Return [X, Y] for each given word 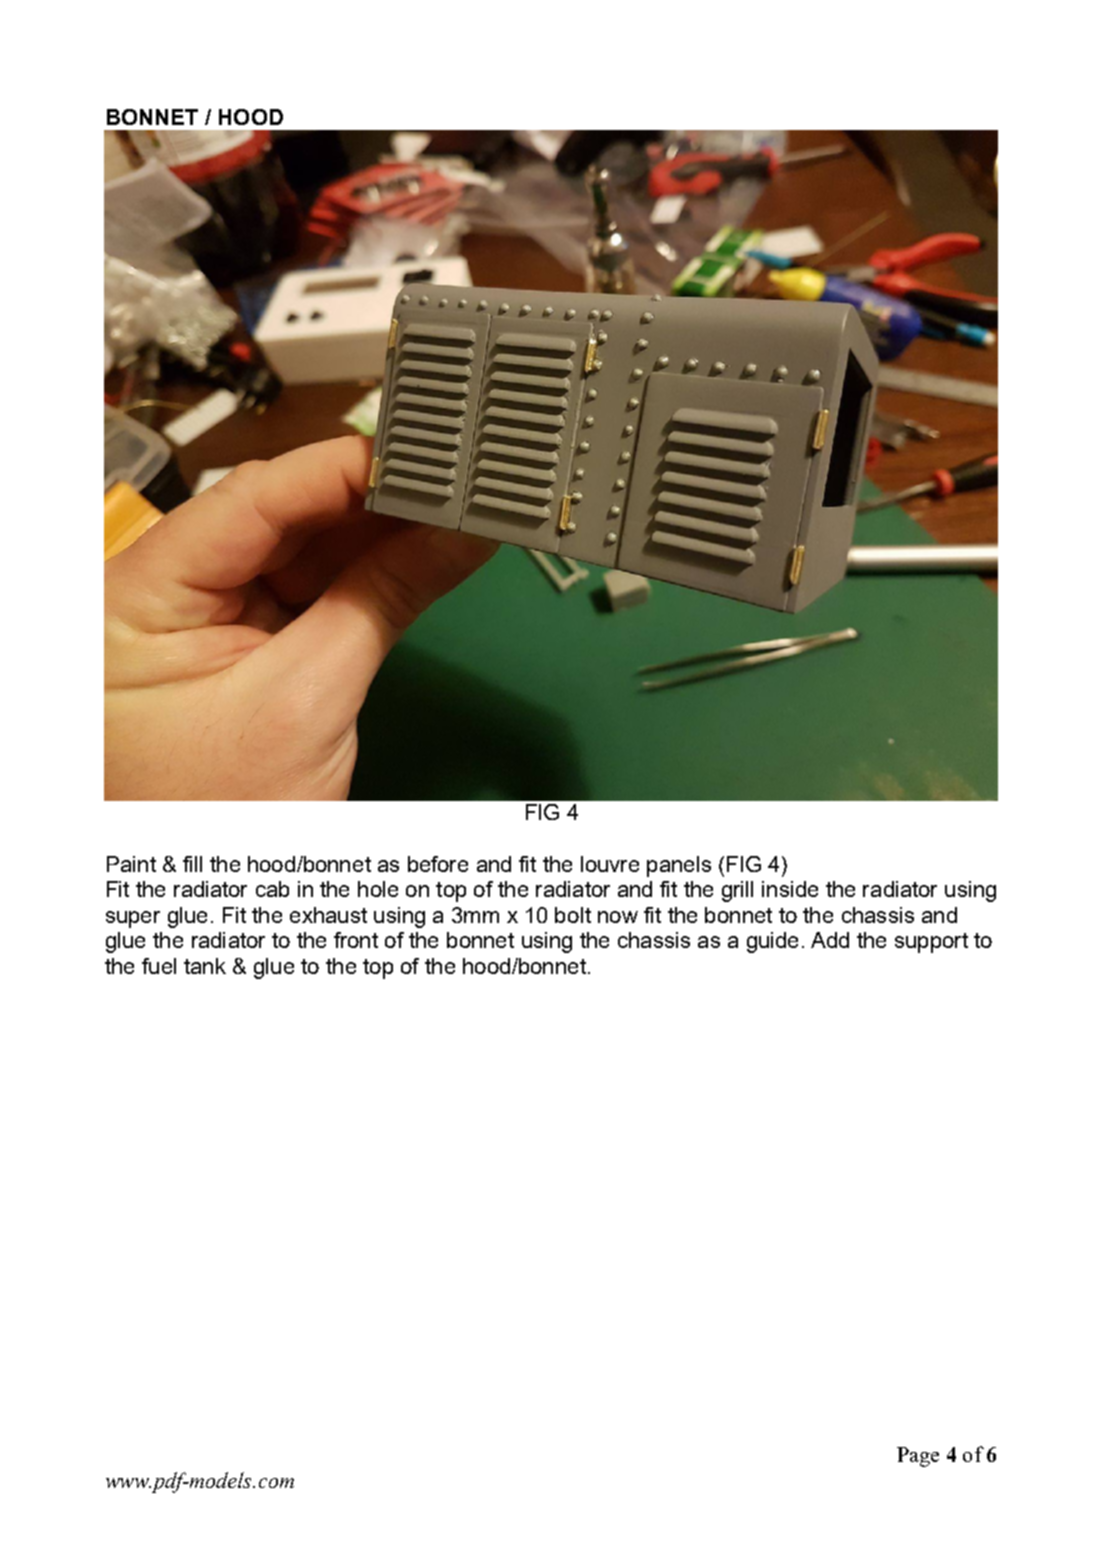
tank [205, 966]
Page [918, 1457]
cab [272, 889]
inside [790, 889]
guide [772, 942]
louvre [610, 864]
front [356, 940]
